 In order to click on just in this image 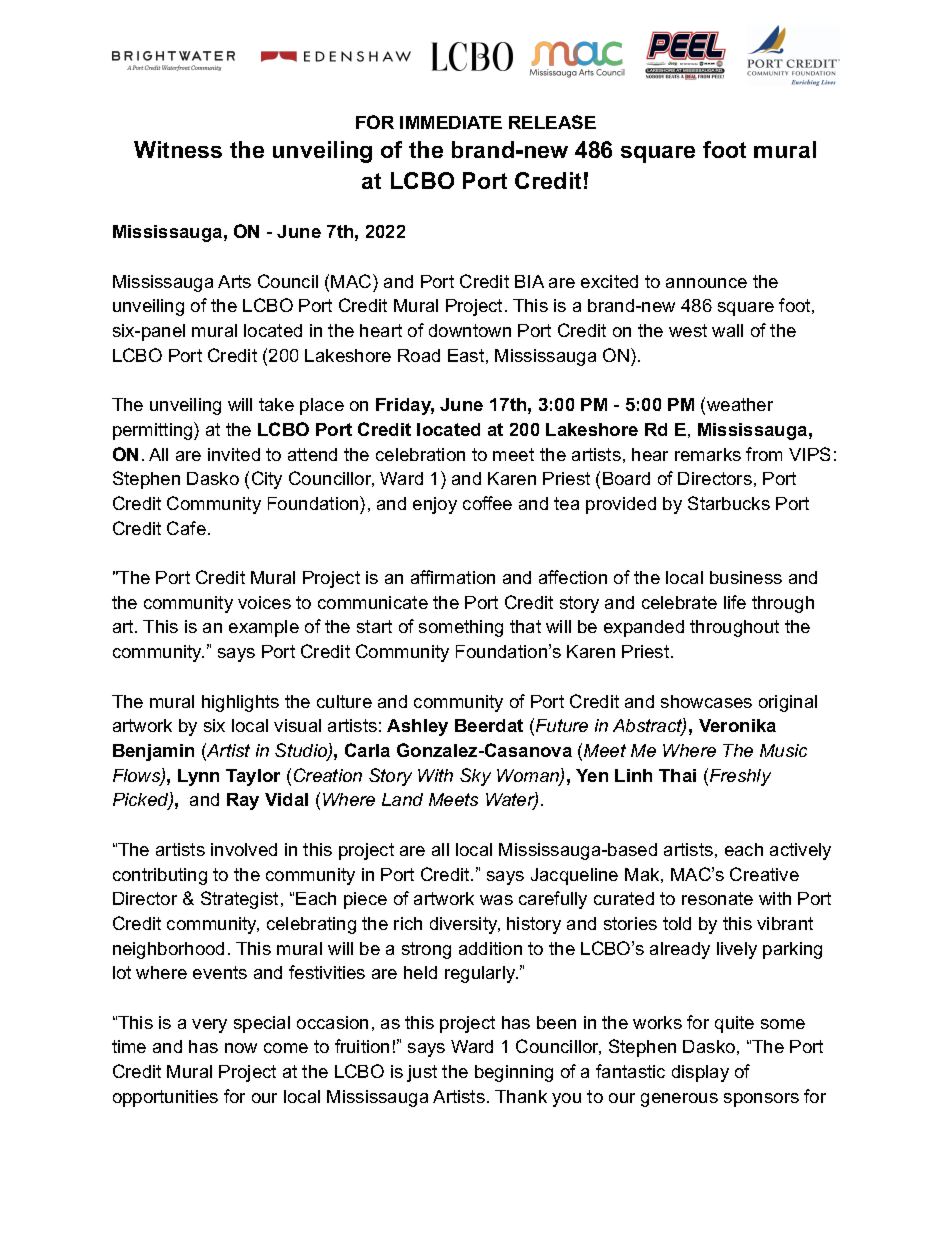, I will do `click(422, 1073)`.
